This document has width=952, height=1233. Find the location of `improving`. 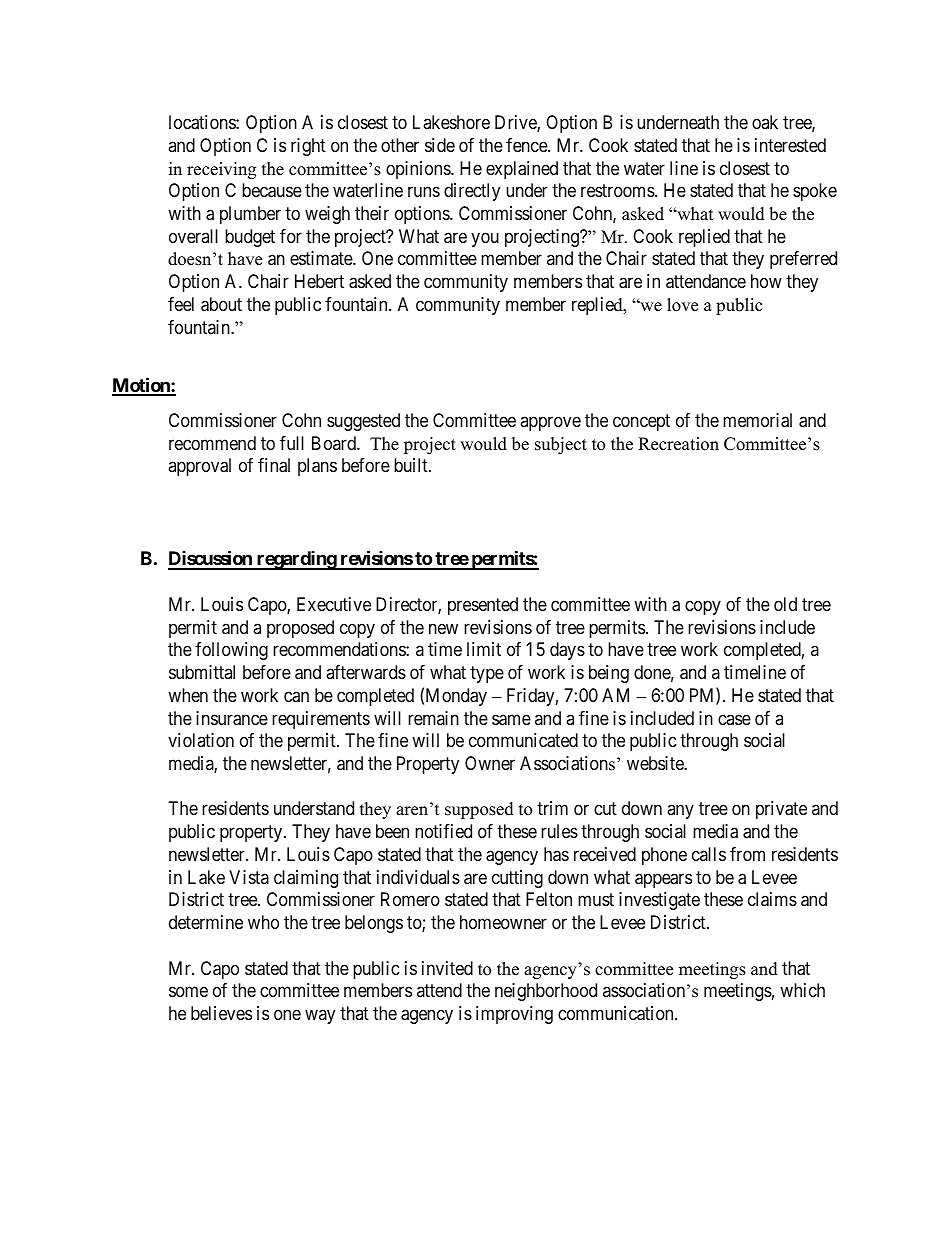

improving is located at coordinates (514, 1015).
